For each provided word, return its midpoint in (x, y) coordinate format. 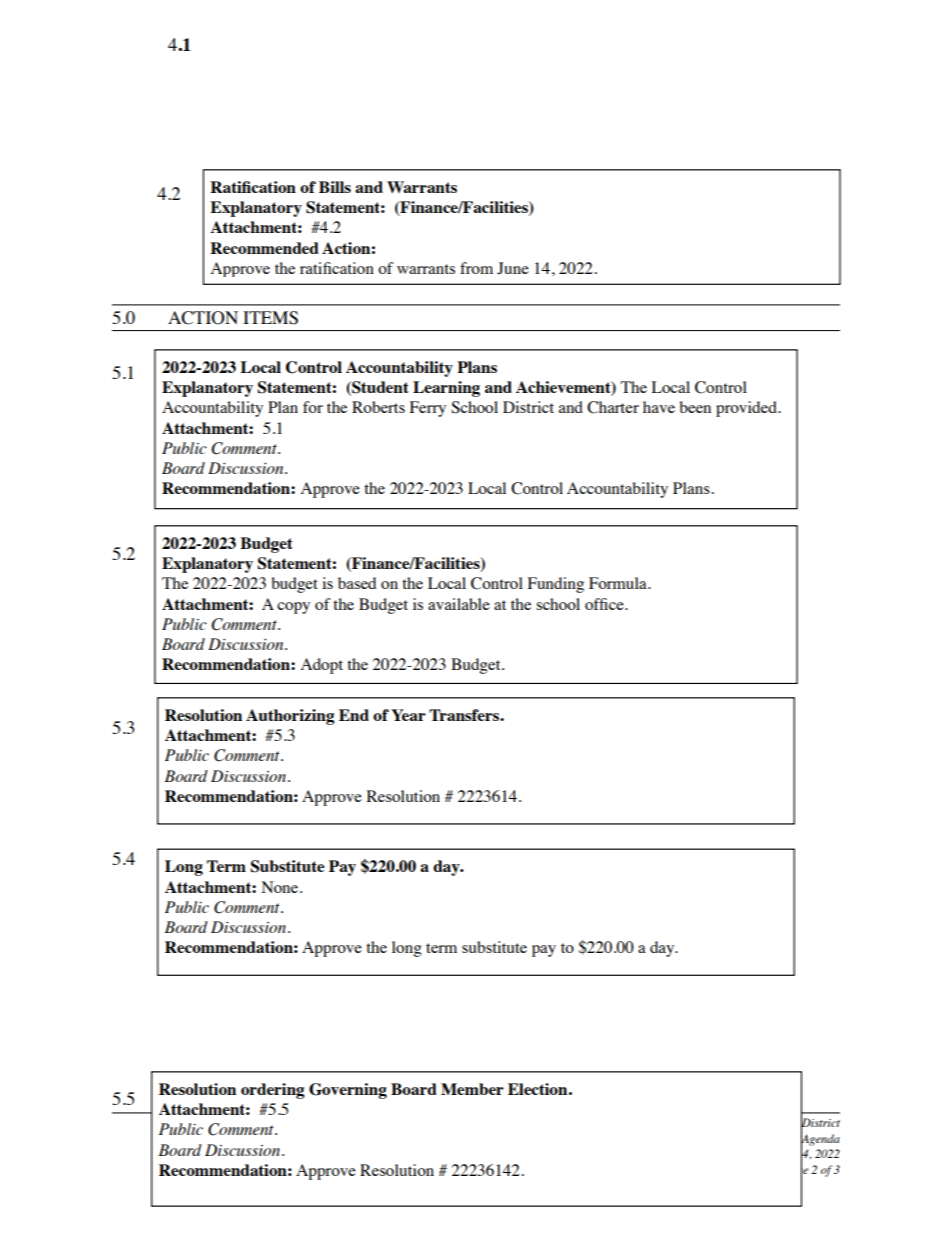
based (357, 583)
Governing (348, 1091)
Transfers (465, 715)
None (280, 887)
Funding (556, 585)
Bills (335, 187)
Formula (619, 583)
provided (747, 409)
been (695, 407)
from (476, 268)
